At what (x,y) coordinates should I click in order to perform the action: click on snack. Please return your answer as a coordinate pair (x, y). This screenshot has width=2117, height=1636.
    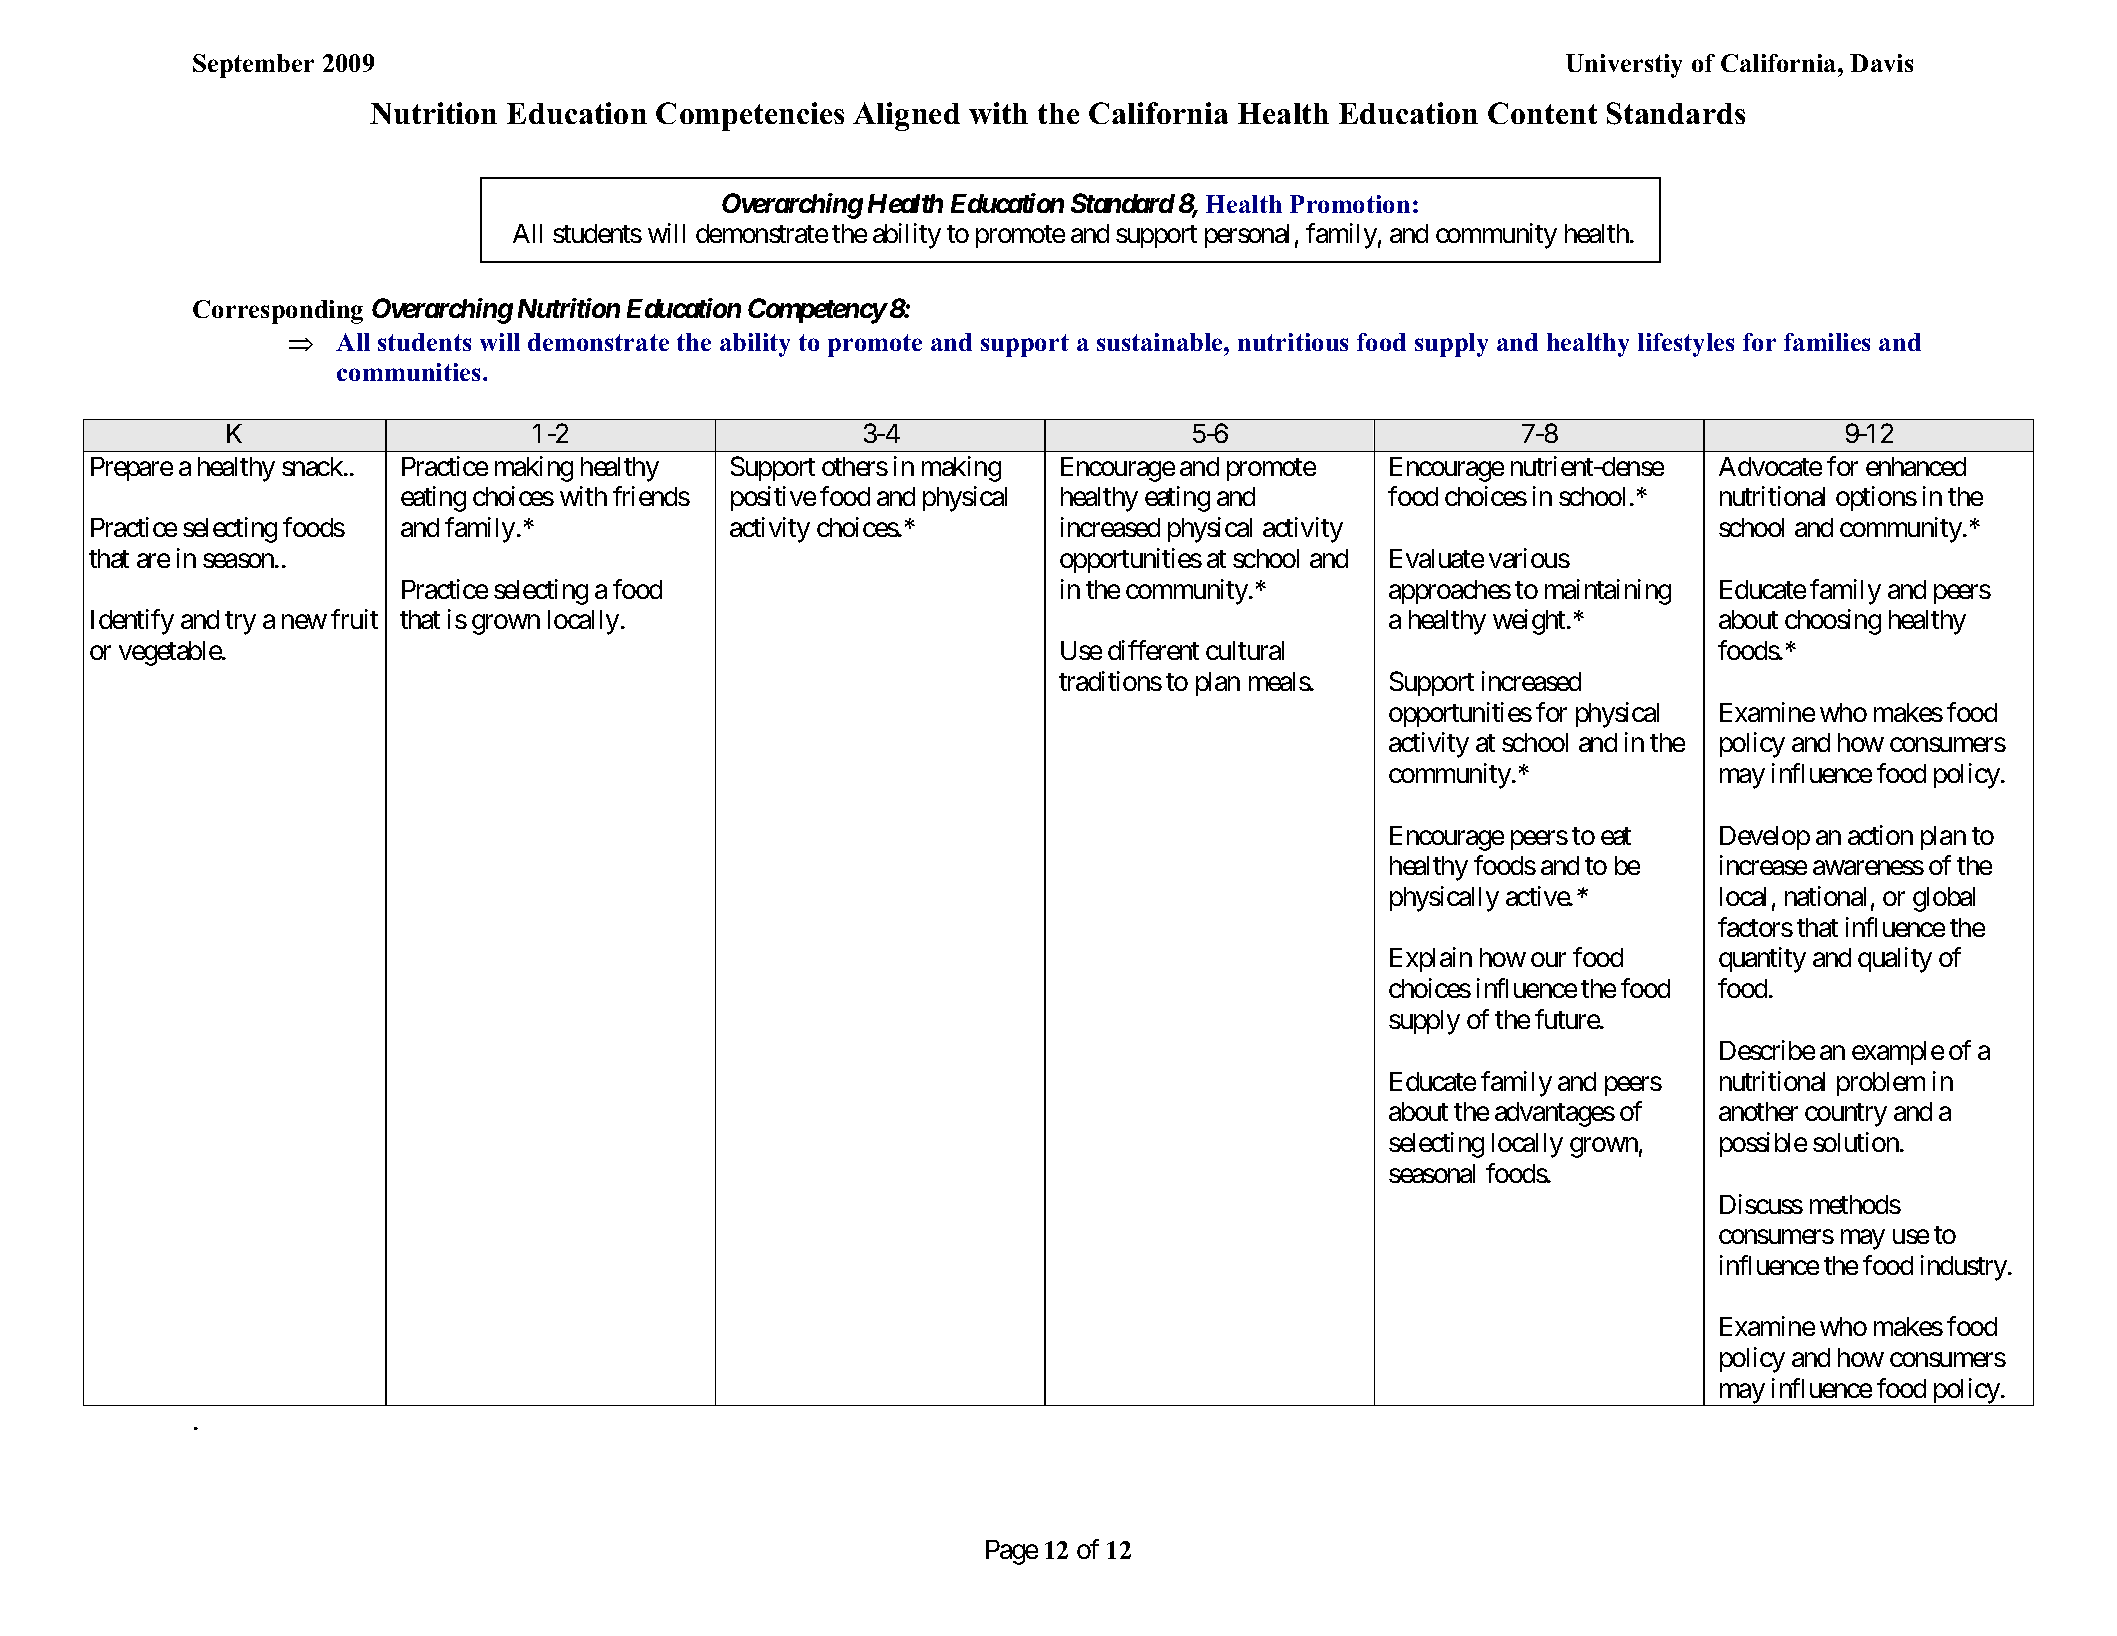
    Looking at the image, I should click on (313, 466).
